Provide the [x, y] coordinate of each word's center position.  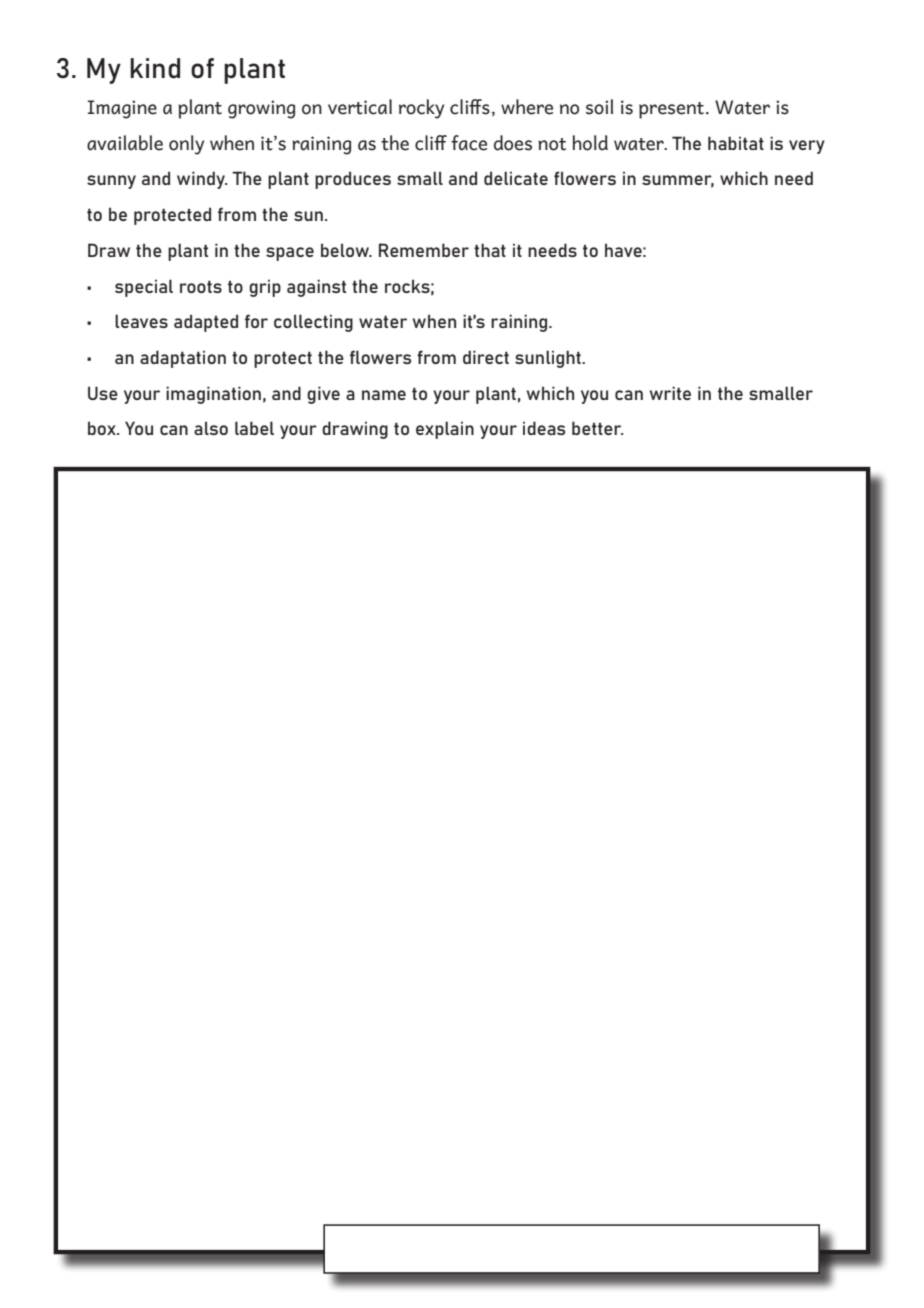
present [671, 110]
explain [445, 430]
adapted [206, 323]
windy [202, 180]
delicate [516, 178]
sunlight [549, 359]
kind [155, 68]
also [211, 428]
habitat [736, 143]
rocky [422, 109]
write [670, 393]
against [316, 288]
